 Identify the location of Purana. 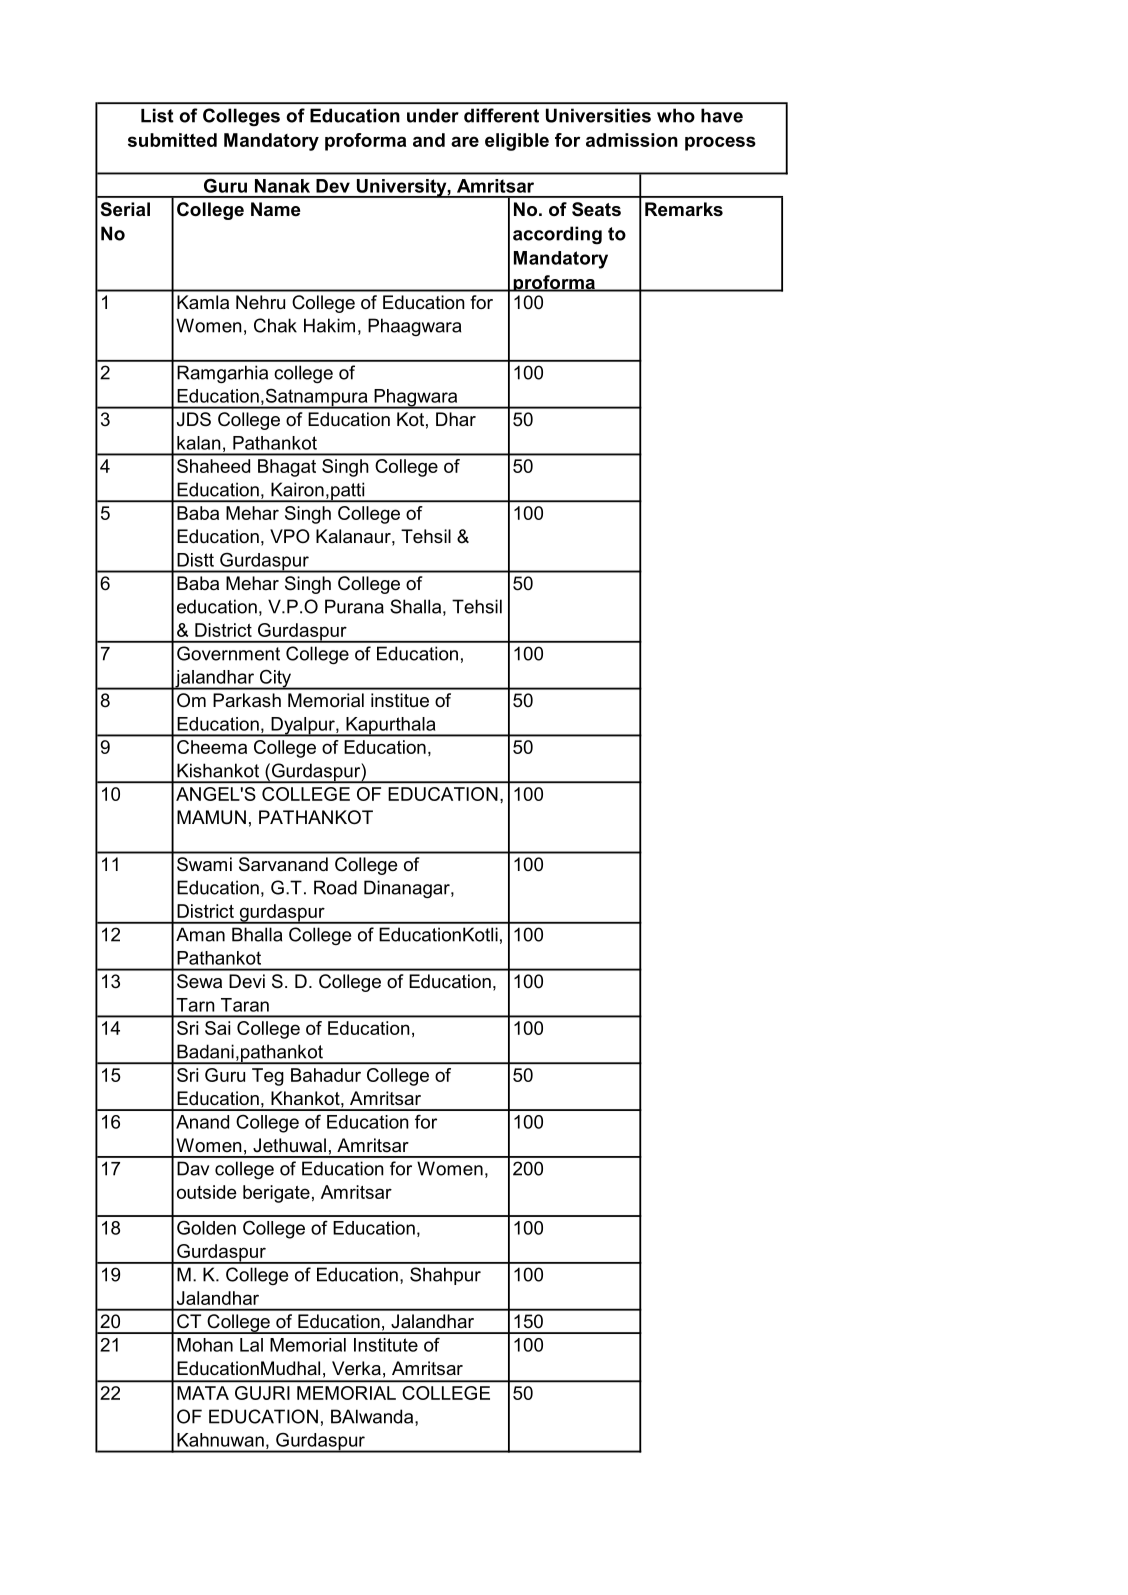
(354, 606).
